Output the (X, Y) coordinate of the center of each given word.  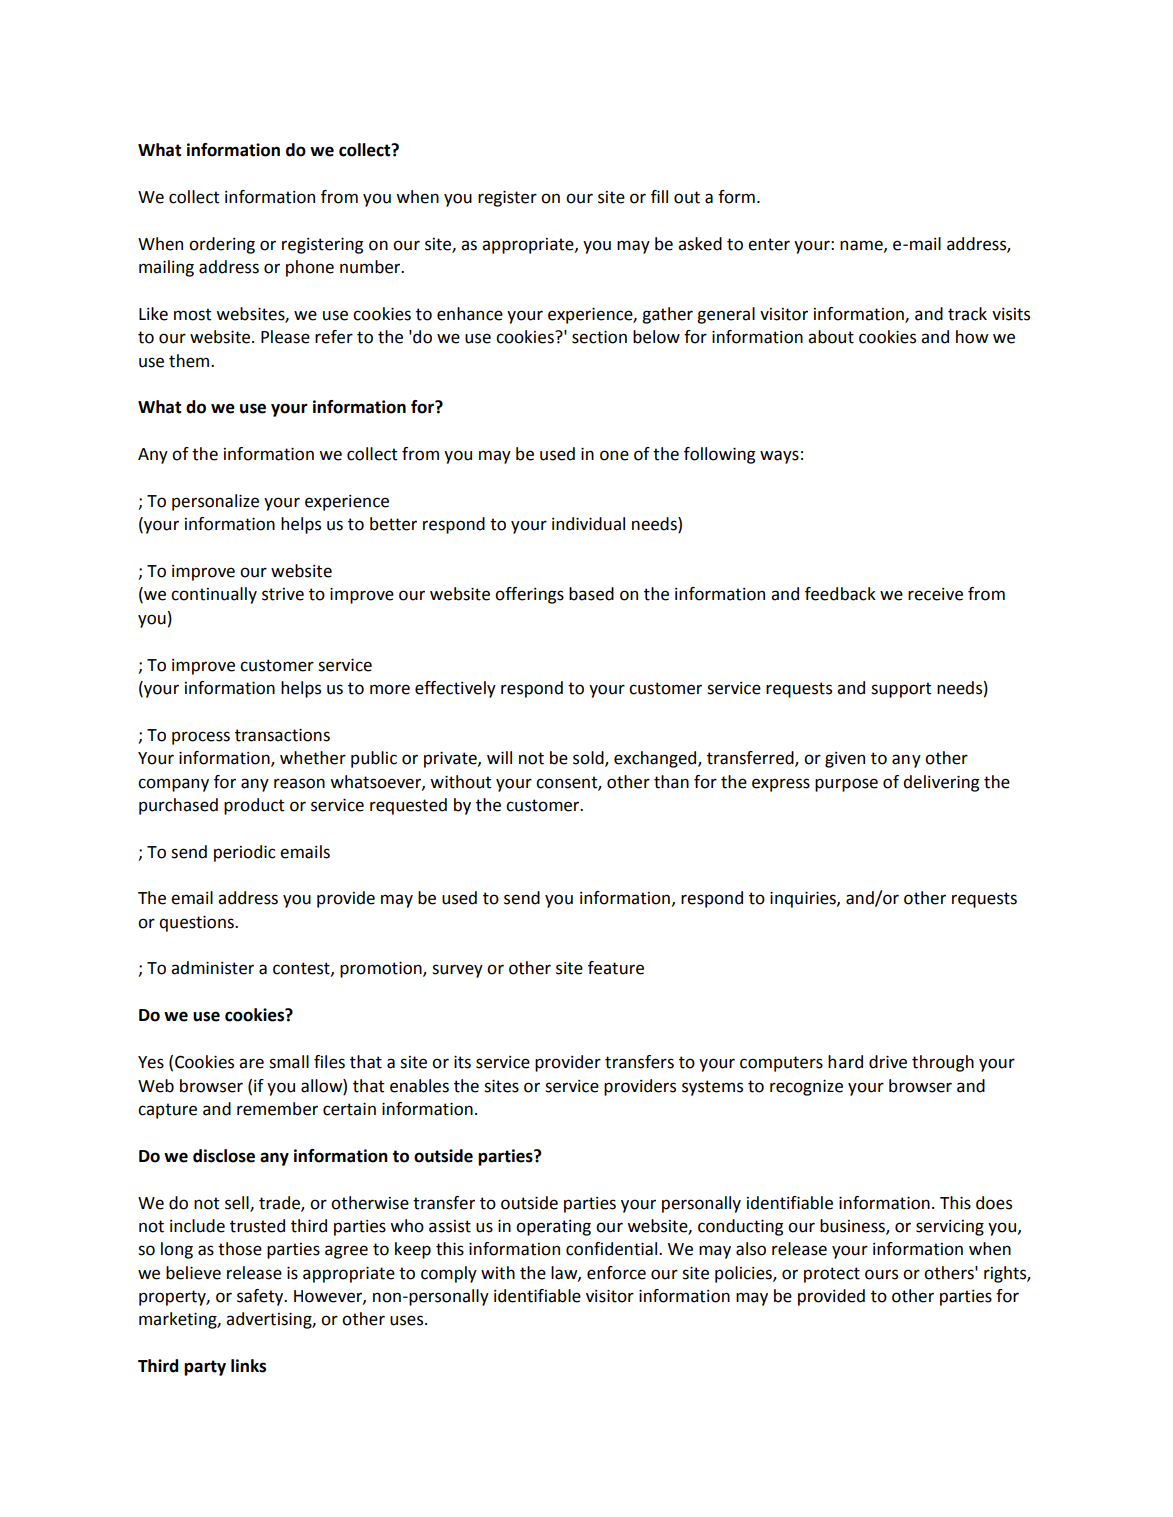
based (591, 594)
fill (659, 196)
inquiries (804, 900)
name (862, 246)
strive (283, 594)
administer (212, 968)
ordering (222, 245)
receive (935, 594)
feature (616, 968)
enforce (616, 1273)
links (248, 1366)
